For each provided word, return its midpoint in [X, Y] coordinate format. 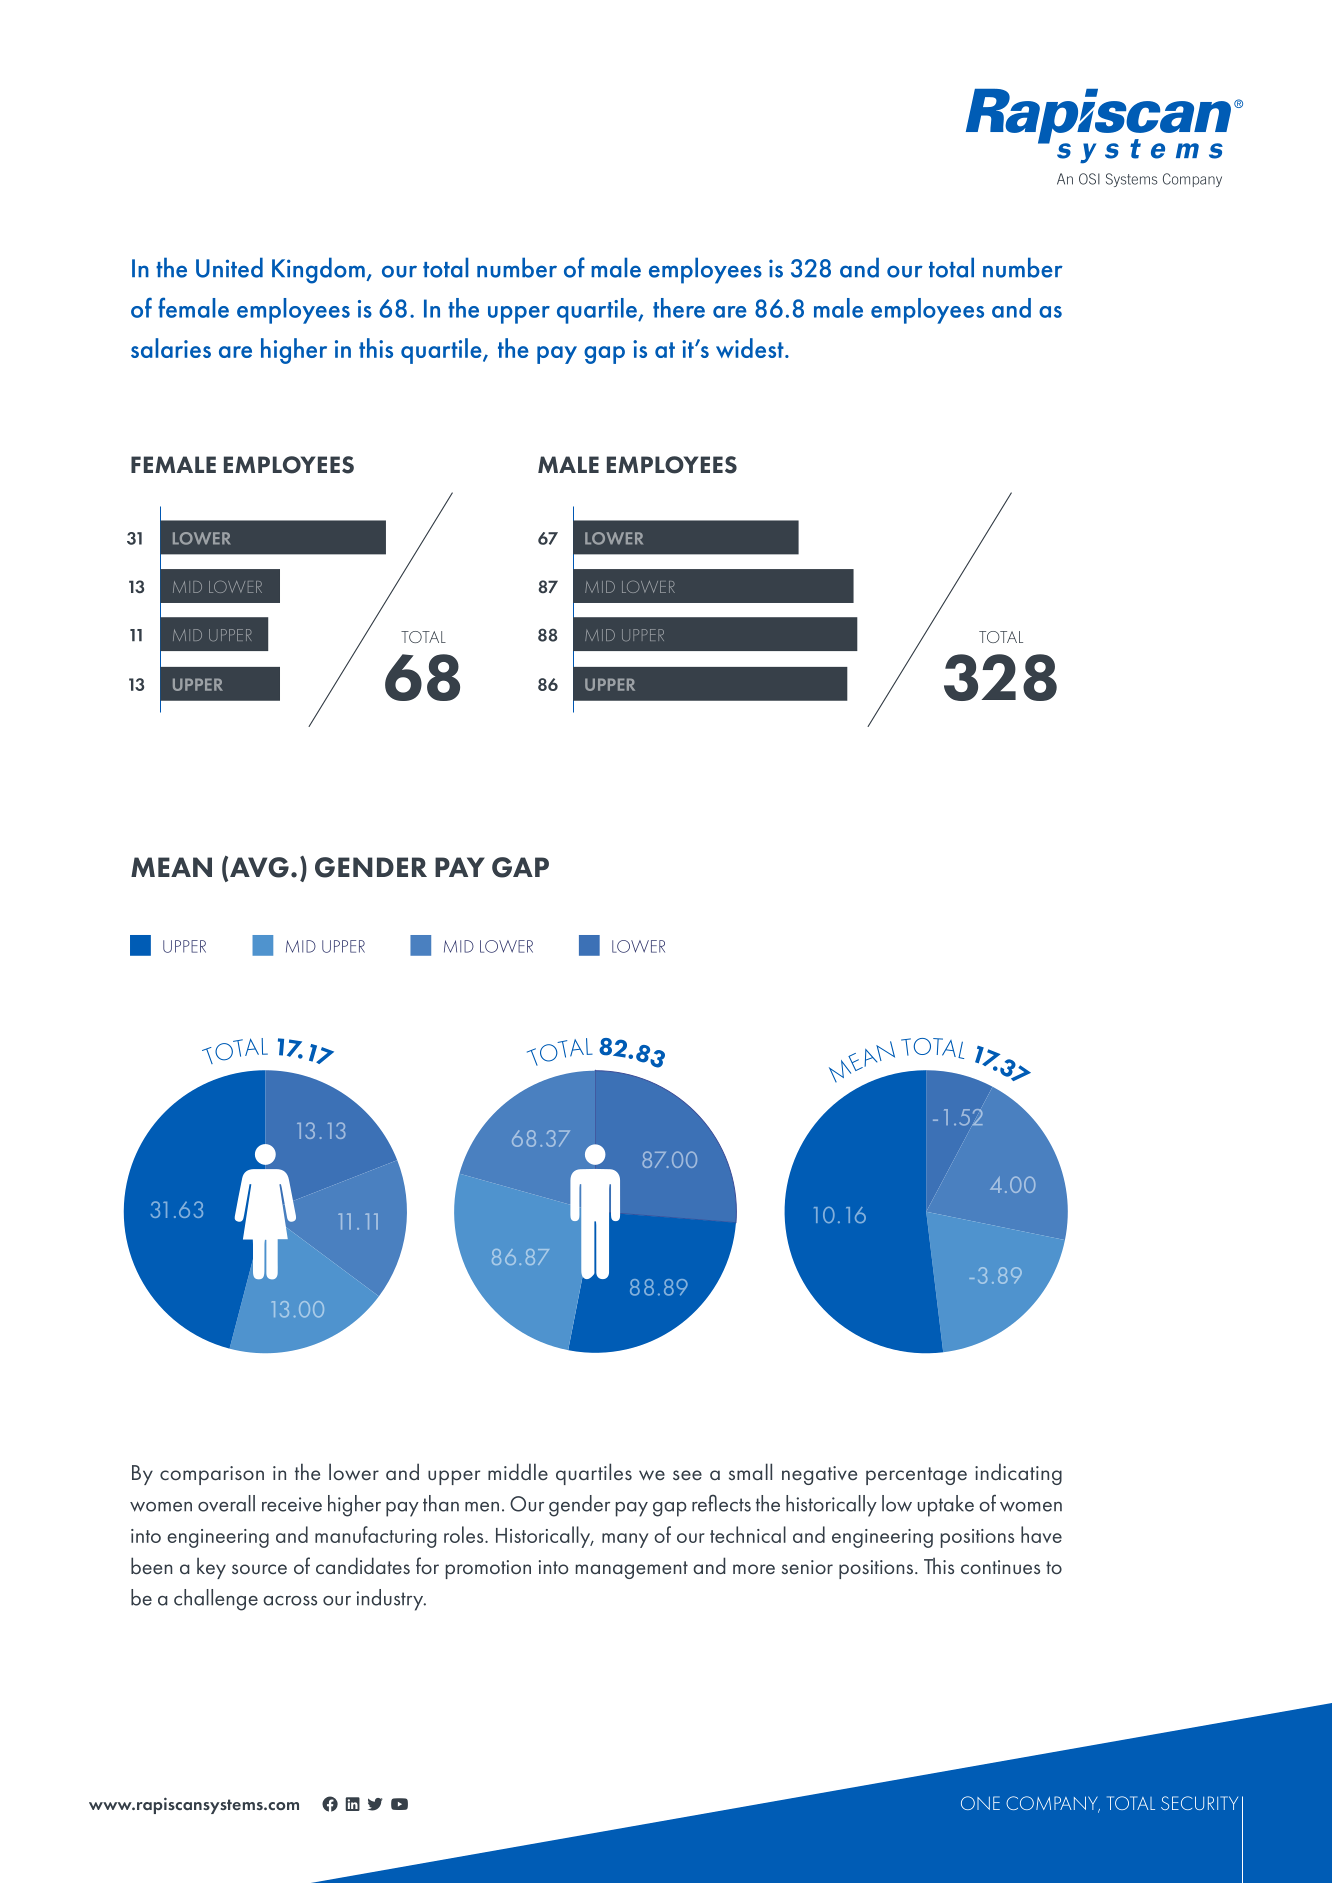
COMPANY [1053, 1804]
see [687, 1475]
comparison [212, 1475]
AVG [259, 867]
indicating [1018, 1474]
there [679, 308]
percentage [916, 1476]
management [632, 1570]
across [290, 1601]
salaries [171, 348]
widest [751, 348]
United [229, 267]
